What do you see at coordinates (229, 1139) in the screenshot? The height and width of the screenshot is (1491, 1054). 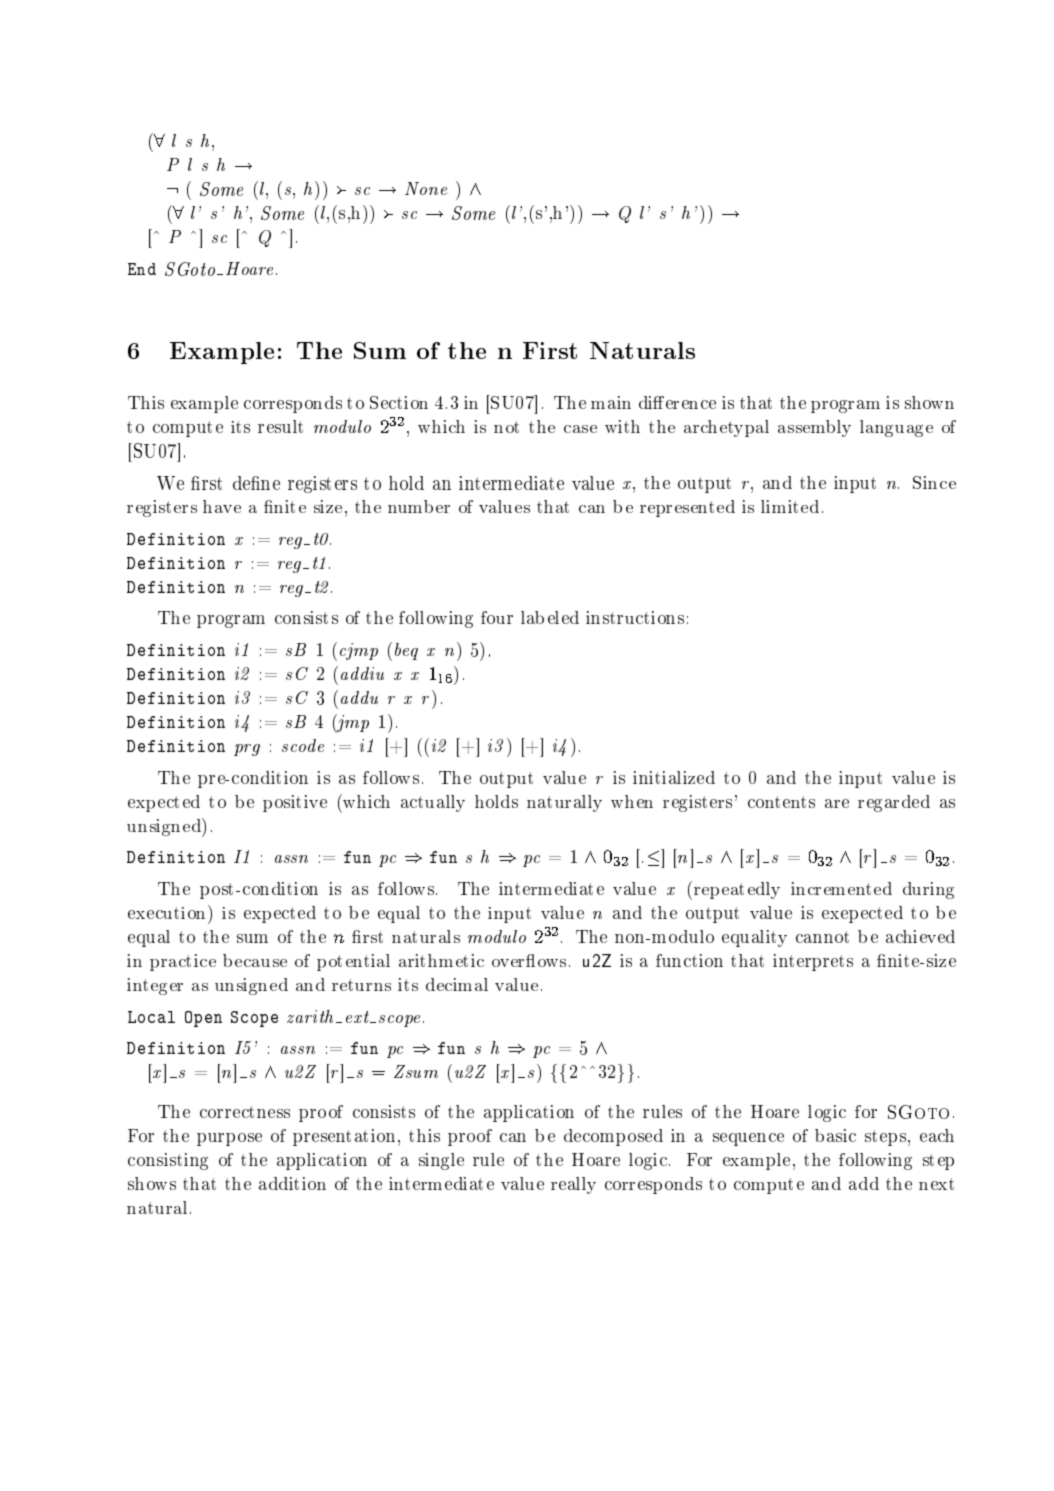 I see `purpose` at bounding box center [229, 1139].
